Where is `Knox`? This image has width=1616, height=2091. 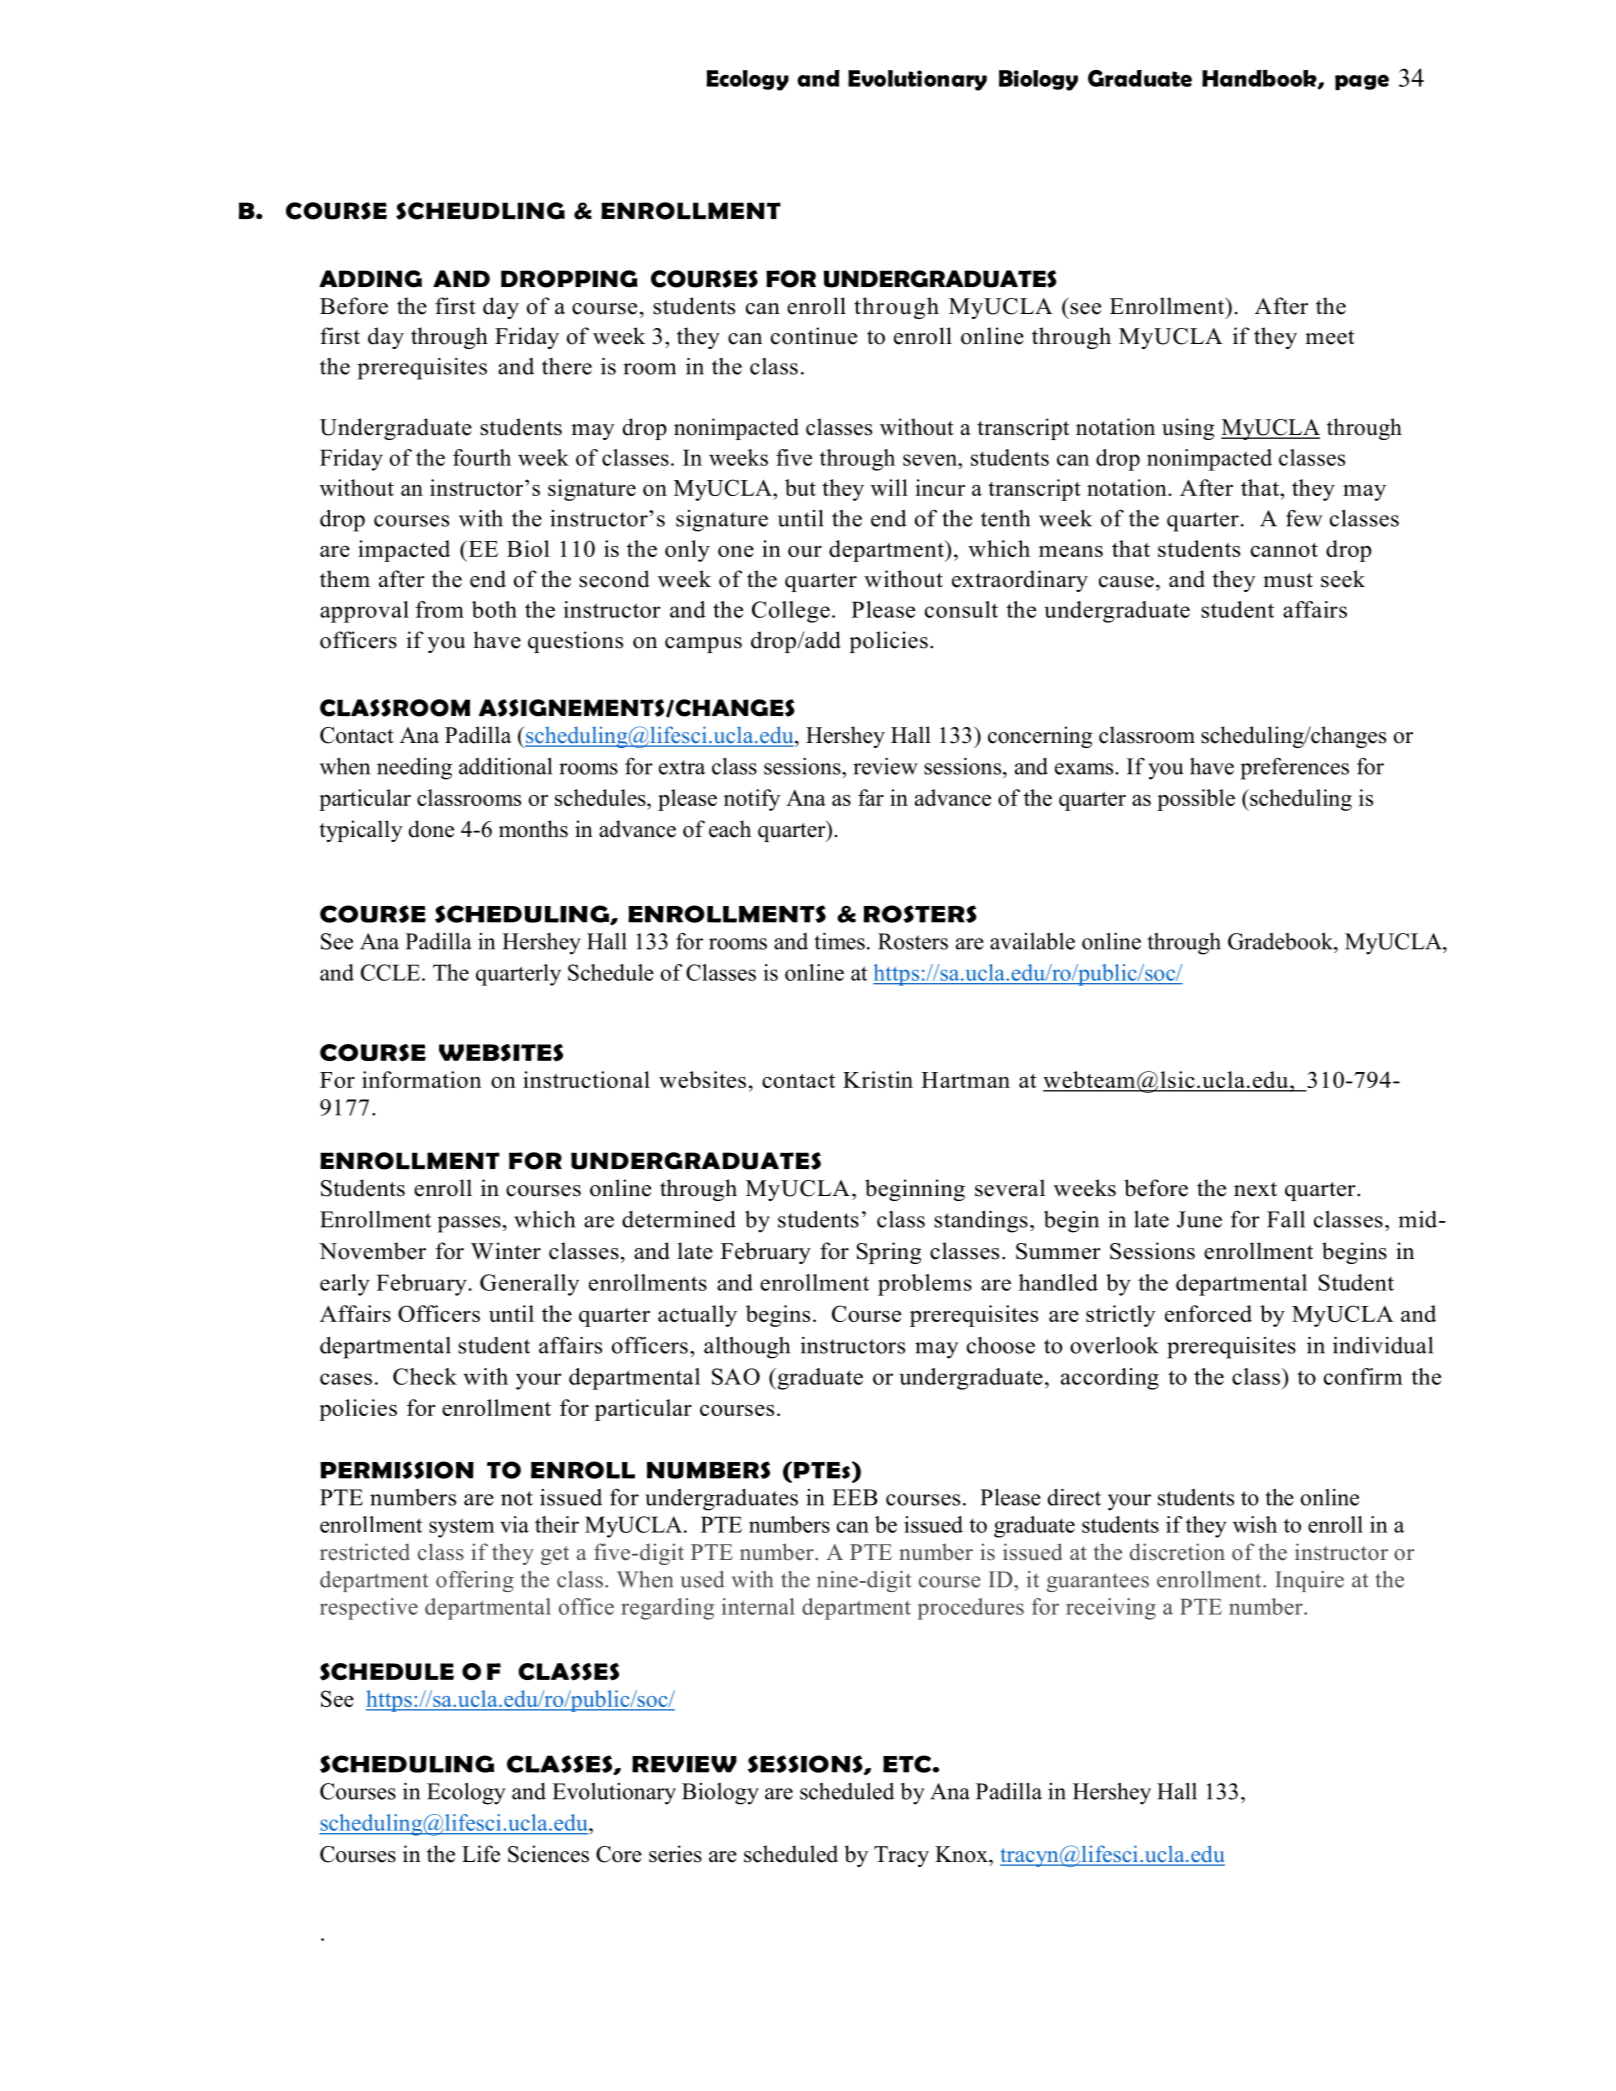 Knox is located at coordinates (962, 1854).
